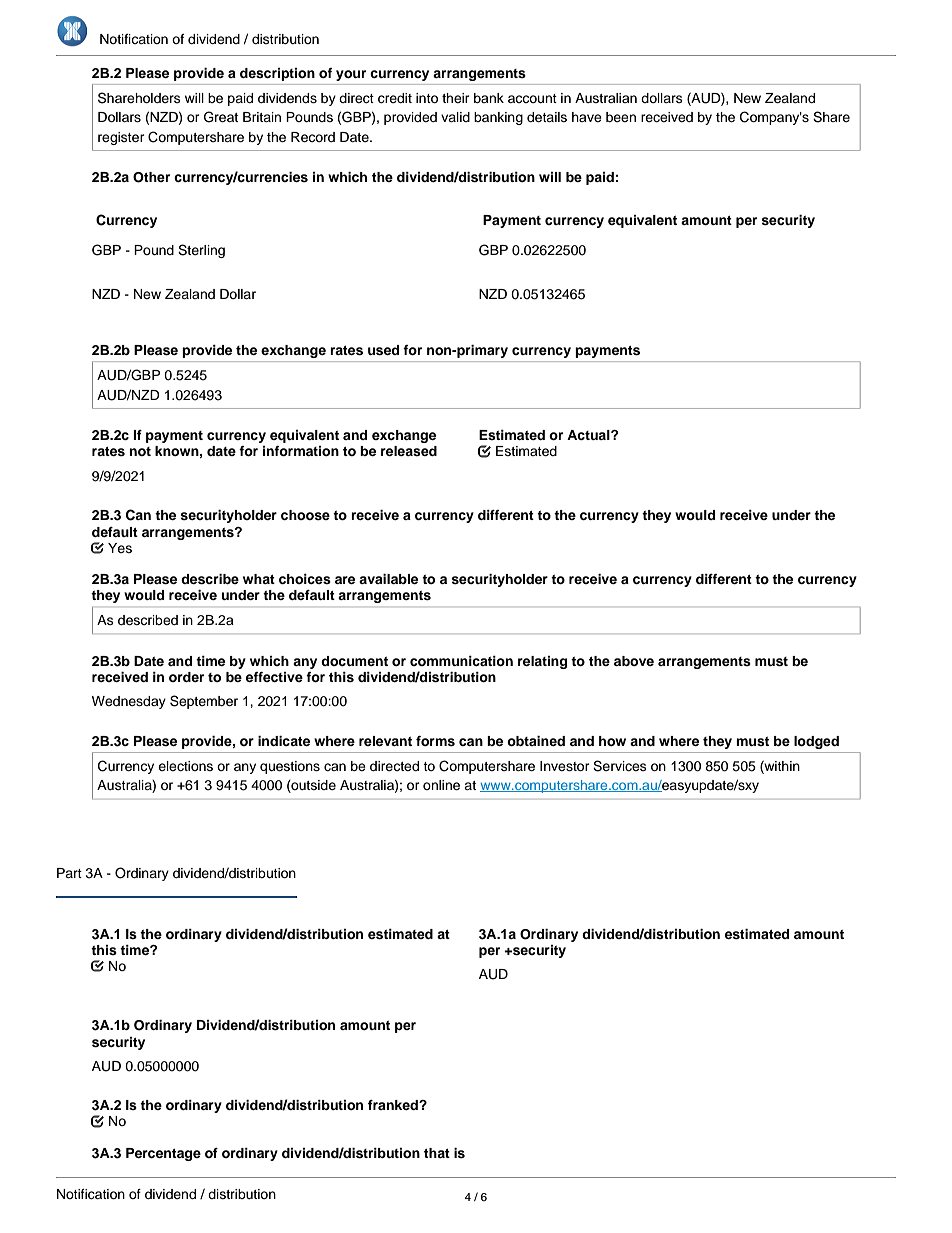 Image resolution: width=952 pixels, height=1233 pixels. I want to click on online, so click(441, 785).
